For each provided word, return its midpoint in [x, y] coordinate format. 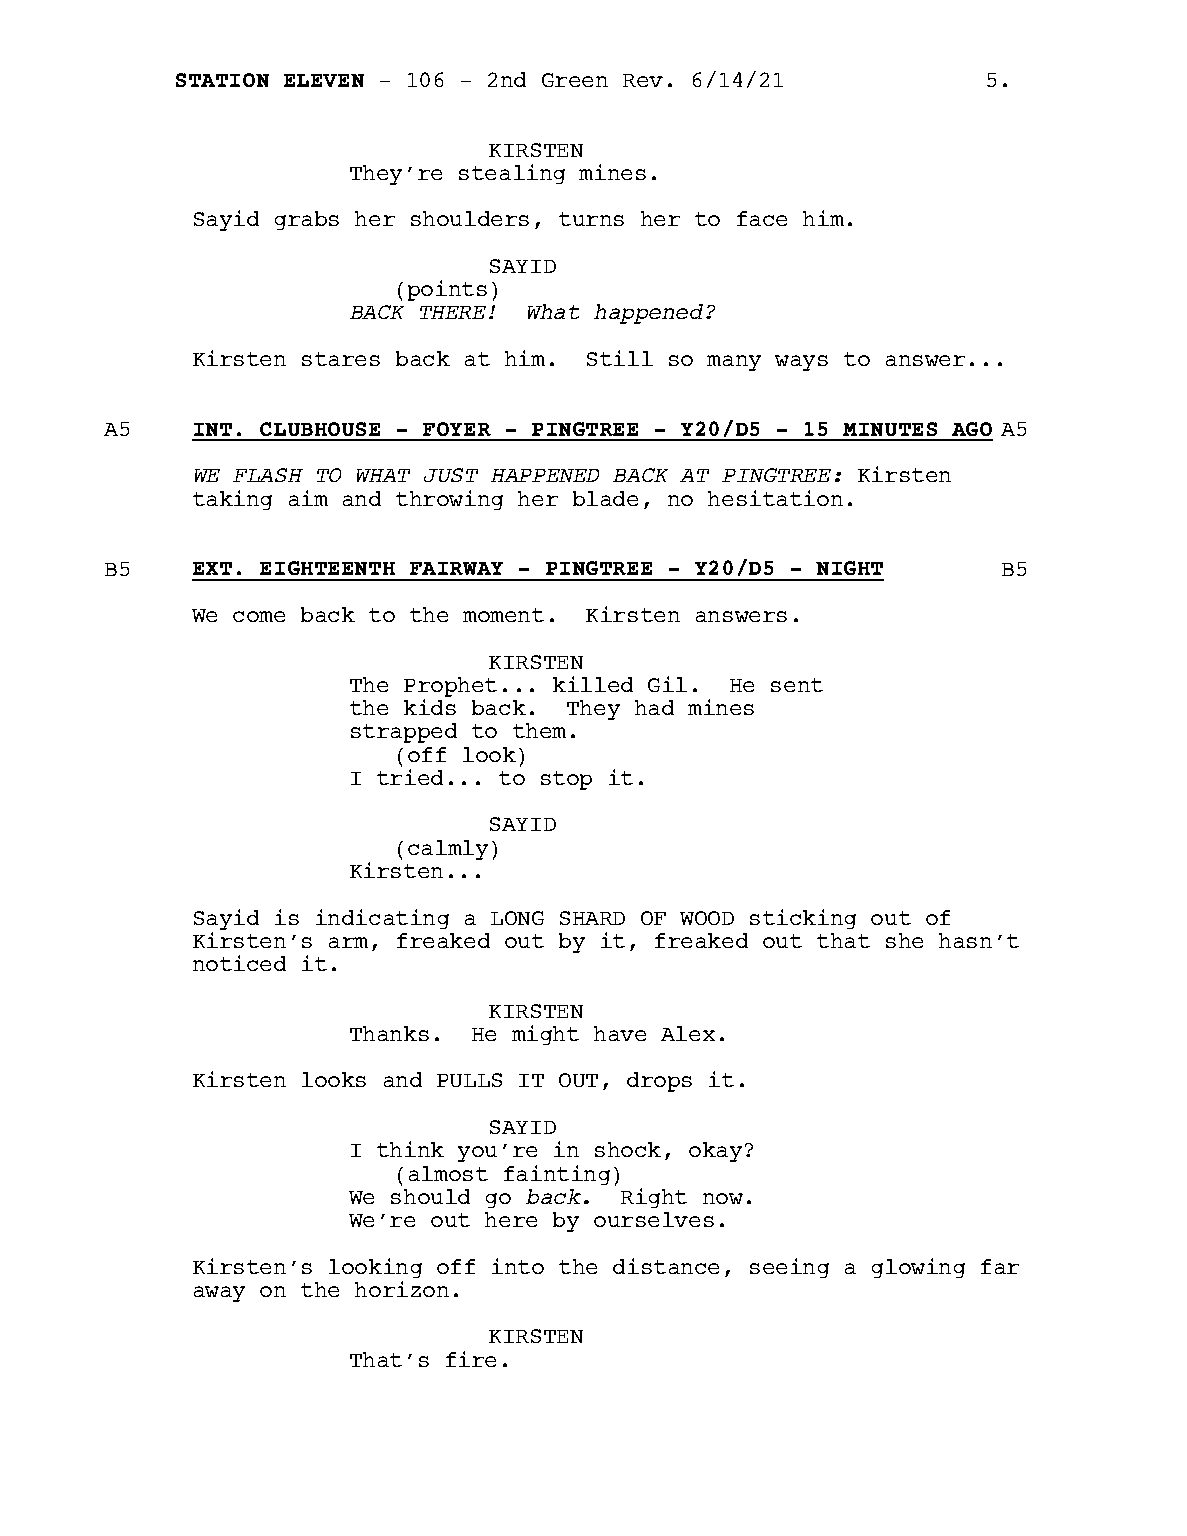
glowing [918, 1268]
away [219, 1294]
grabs [307, 220]
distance [666, 1266]
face [762, 218]
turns [591, 219]
